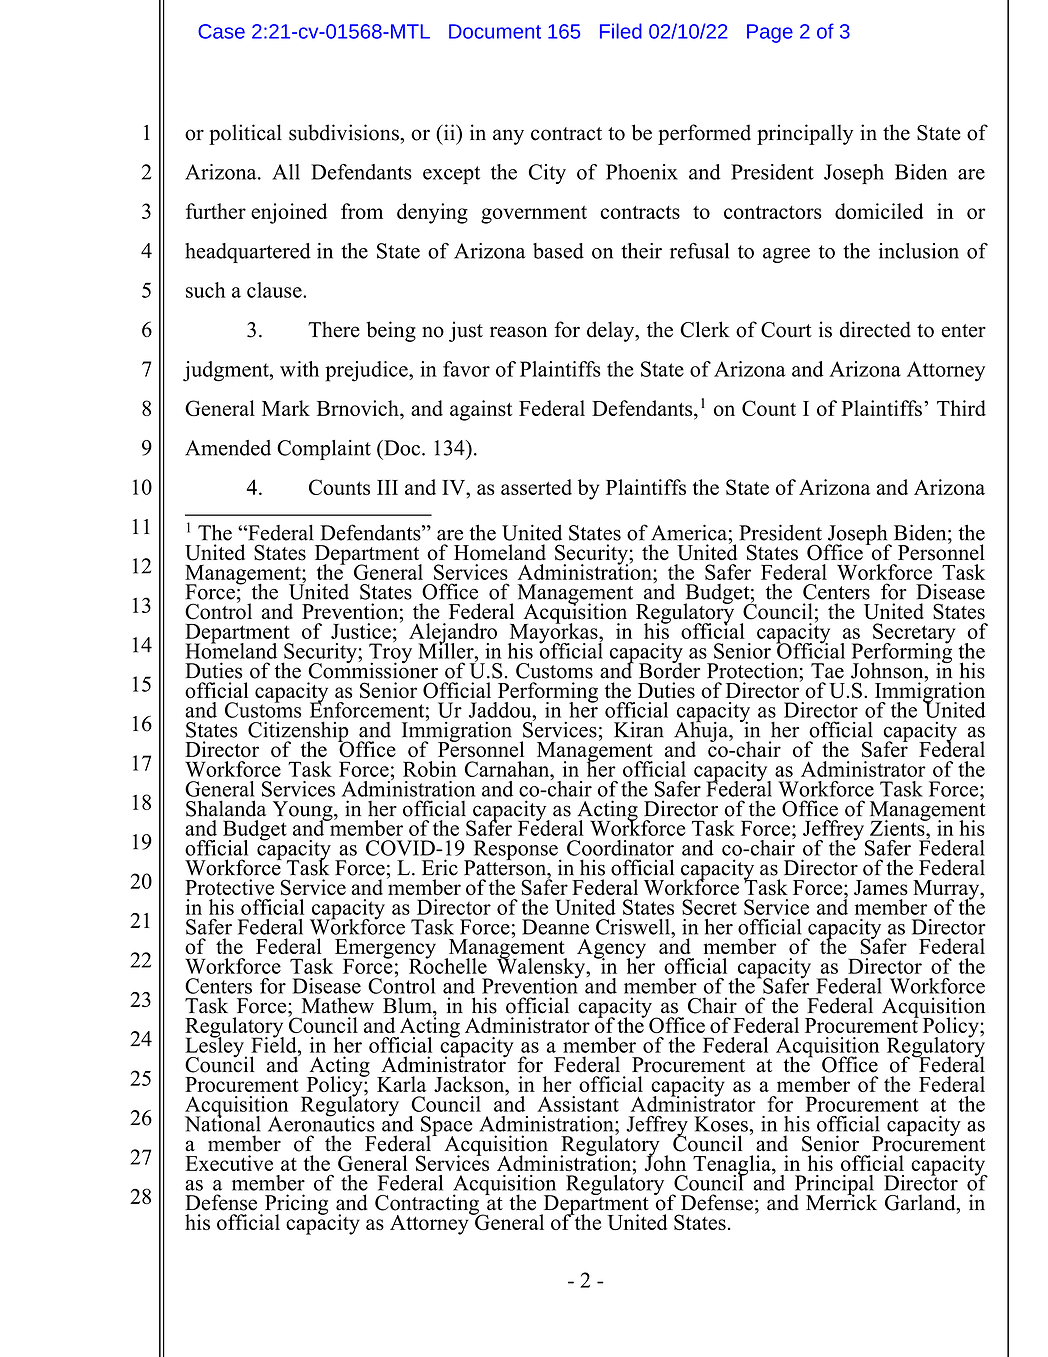  Describe the element at coordinates (373, 669) in the document. I see `Commissioner` at that location.
